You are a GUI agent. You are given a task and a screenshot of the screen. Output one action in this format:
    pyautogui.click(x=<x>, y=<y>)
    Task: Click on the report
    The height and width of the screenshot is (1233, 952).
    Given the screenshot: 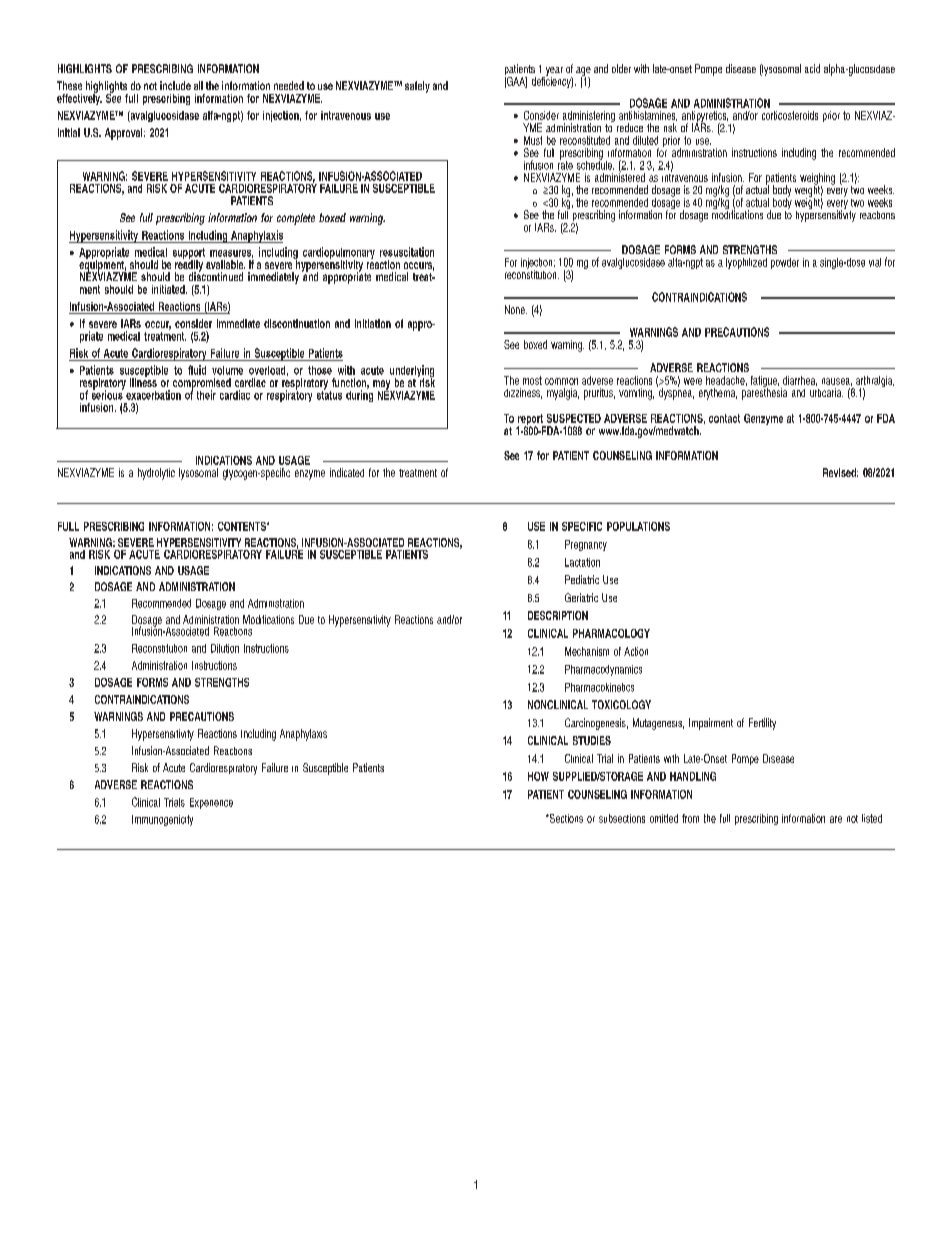 What is the action you would take?
    pyautogui.click(x=531, y=421)
